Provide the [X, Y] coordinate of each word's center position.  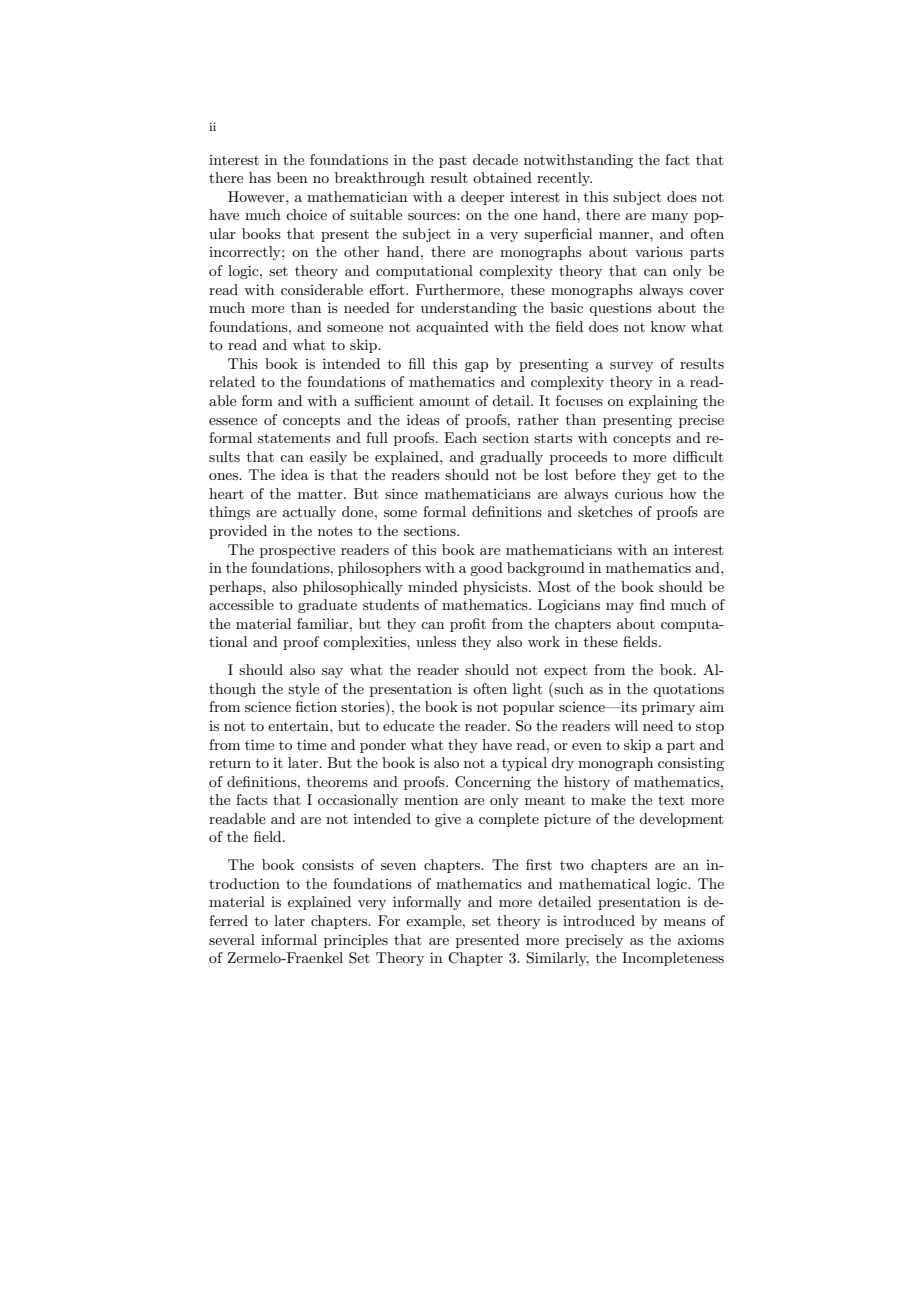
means [685, 922]
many [670, 218]
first [539, 864]
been [292, 177]
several [232, 939]
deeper [483, 198]
